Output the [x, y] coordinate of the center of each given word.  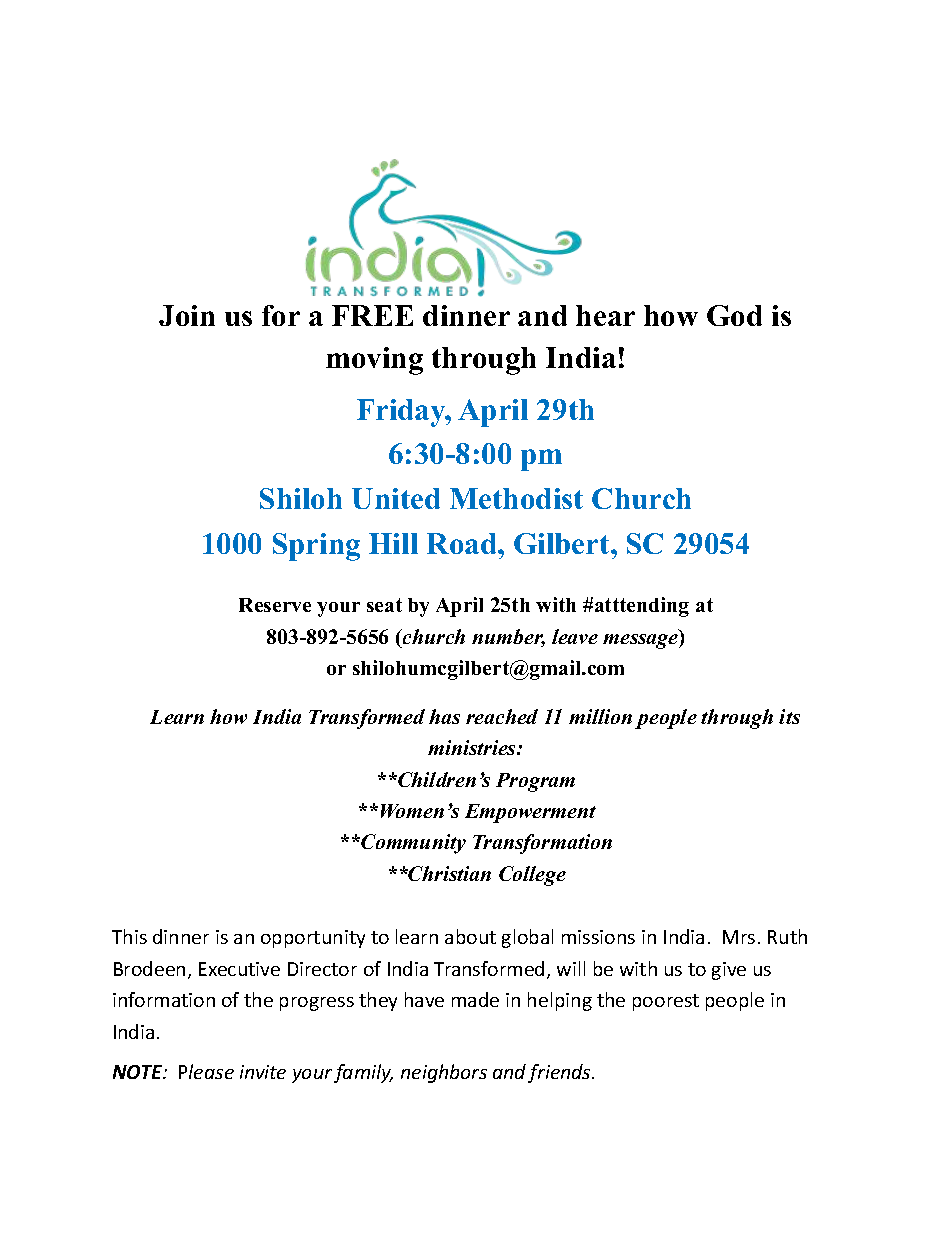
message [642, 641]
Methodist [516, 498]
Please [206, 1071]
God [734, 315]
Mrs [739, 937]
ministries [473, 747]
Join [187, 315]
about [470, 936]
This [129, 936]
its [789, 716]
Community [412, 844]
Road [463, 543]
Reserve [275, 605]
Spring [316, 547]
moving [374, 361]
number [508, 638]
